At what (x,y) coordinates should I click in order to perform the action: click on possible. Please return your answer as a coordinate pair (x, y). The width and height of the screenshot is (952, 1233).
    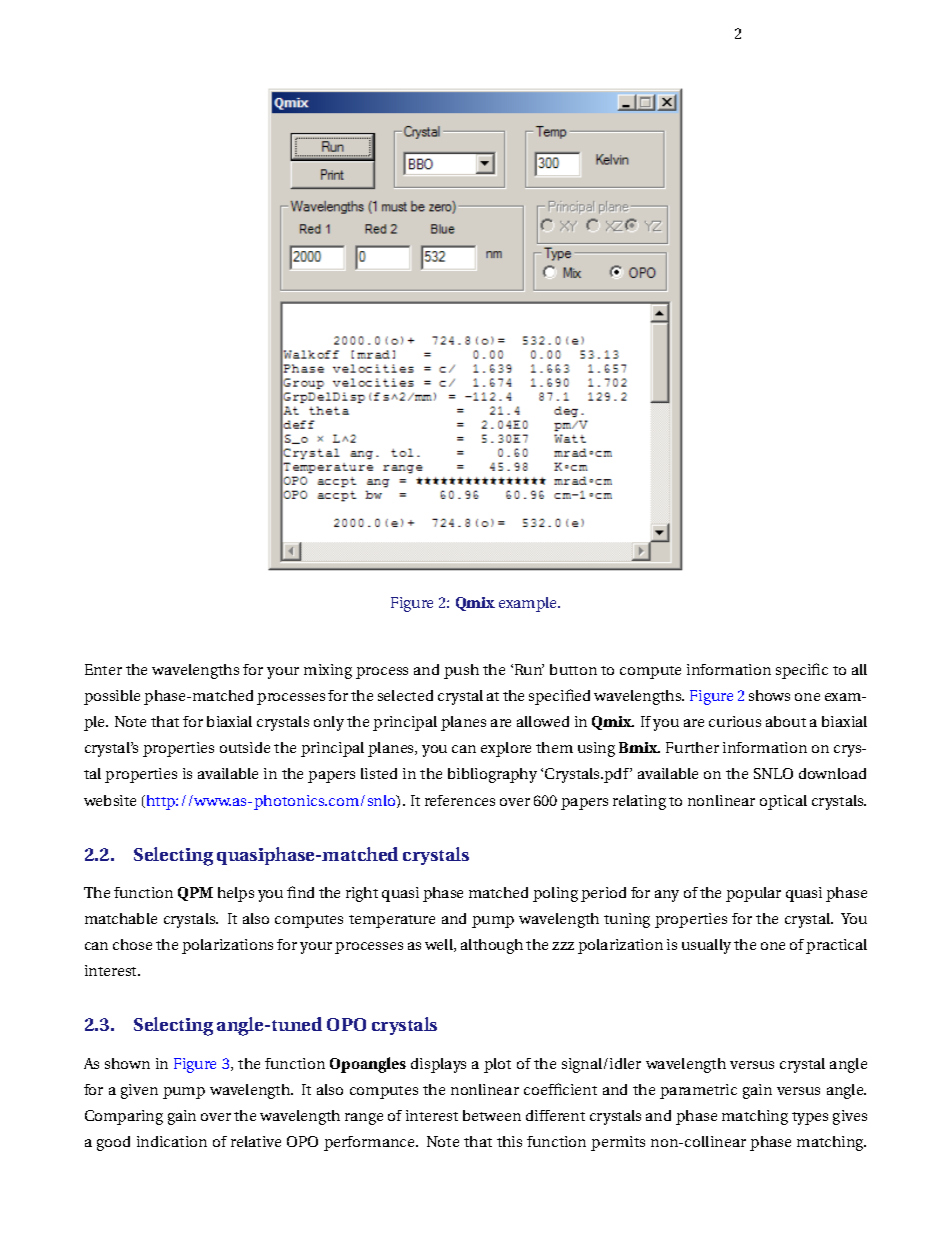
    Looking at the image, I should click on (112, 697).
